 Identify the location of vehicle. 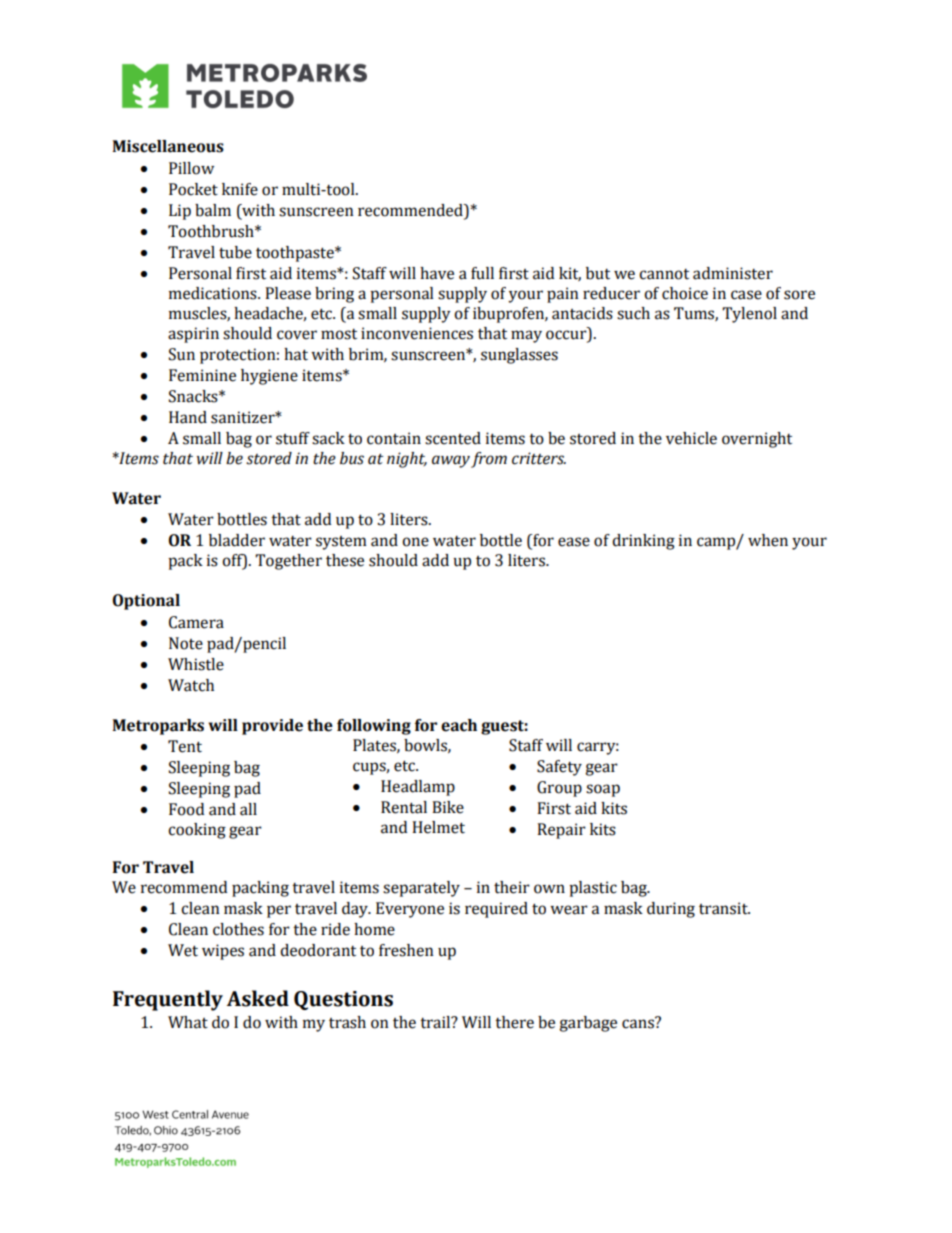
(691, 438).
